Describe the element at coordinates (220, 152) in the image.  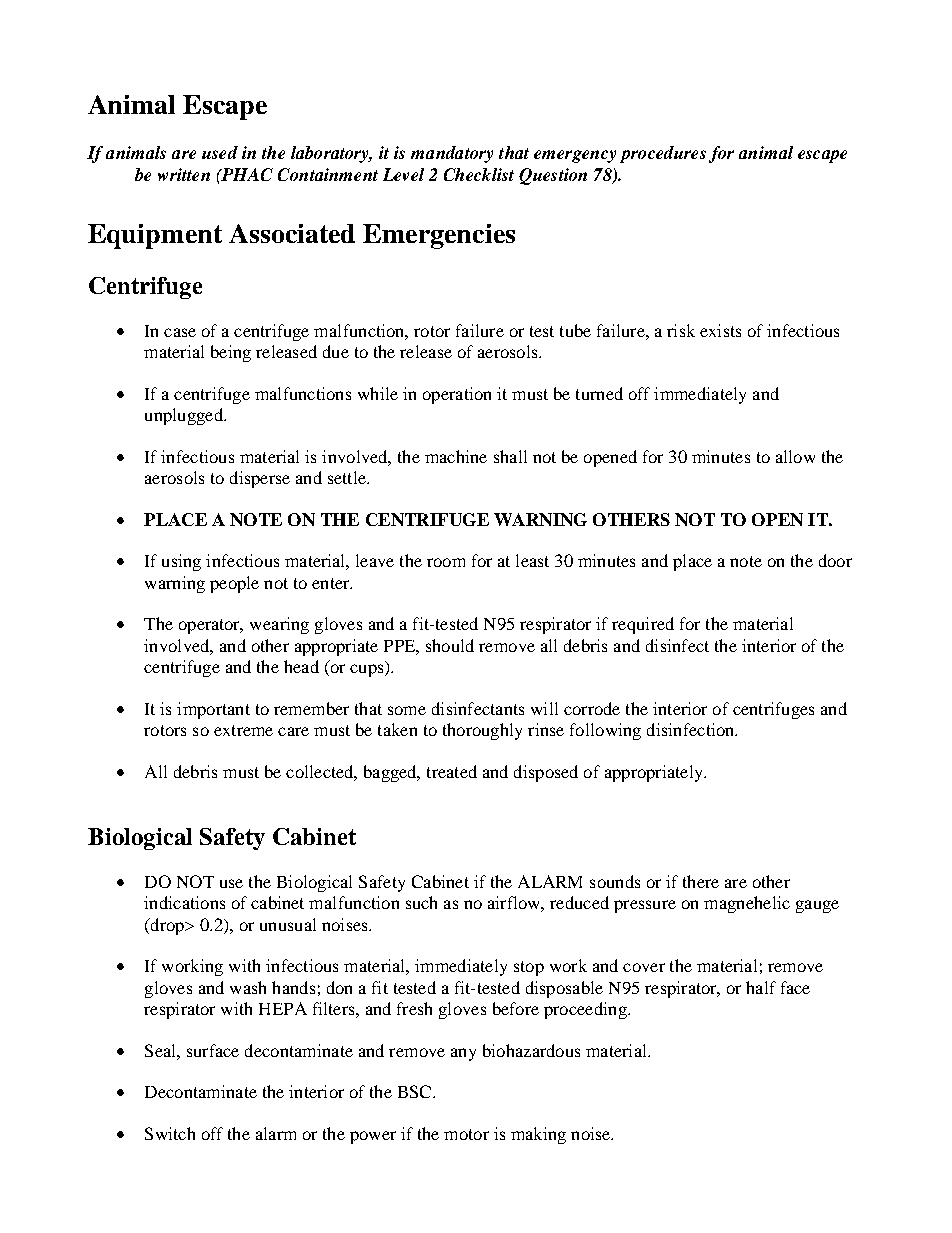
I see `used` at that location.
